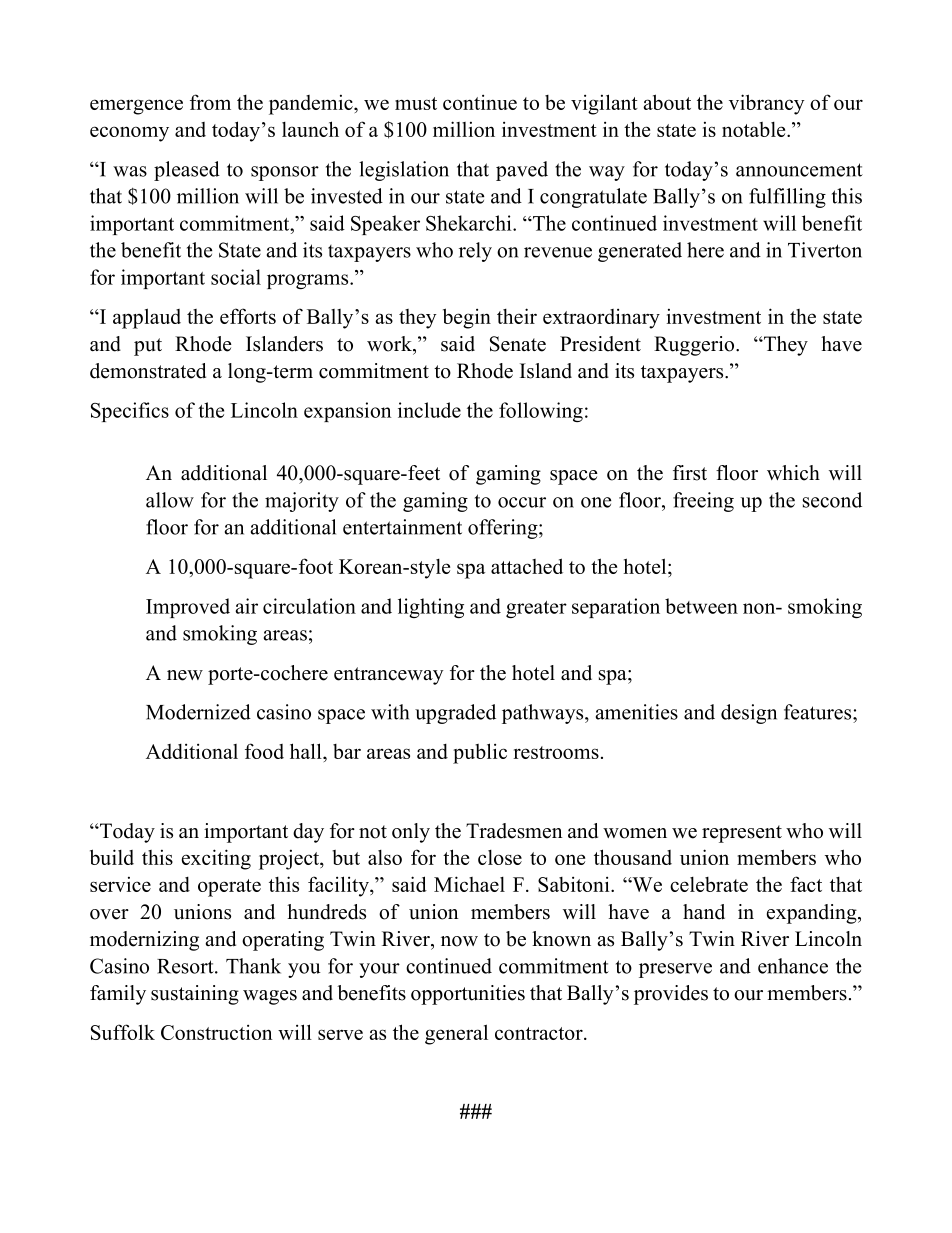 The image size is (952, 1233). What do you see at coordinates (195, 995) in the screenshot?
I see `sustaining` at bounding box center [195, 995].
